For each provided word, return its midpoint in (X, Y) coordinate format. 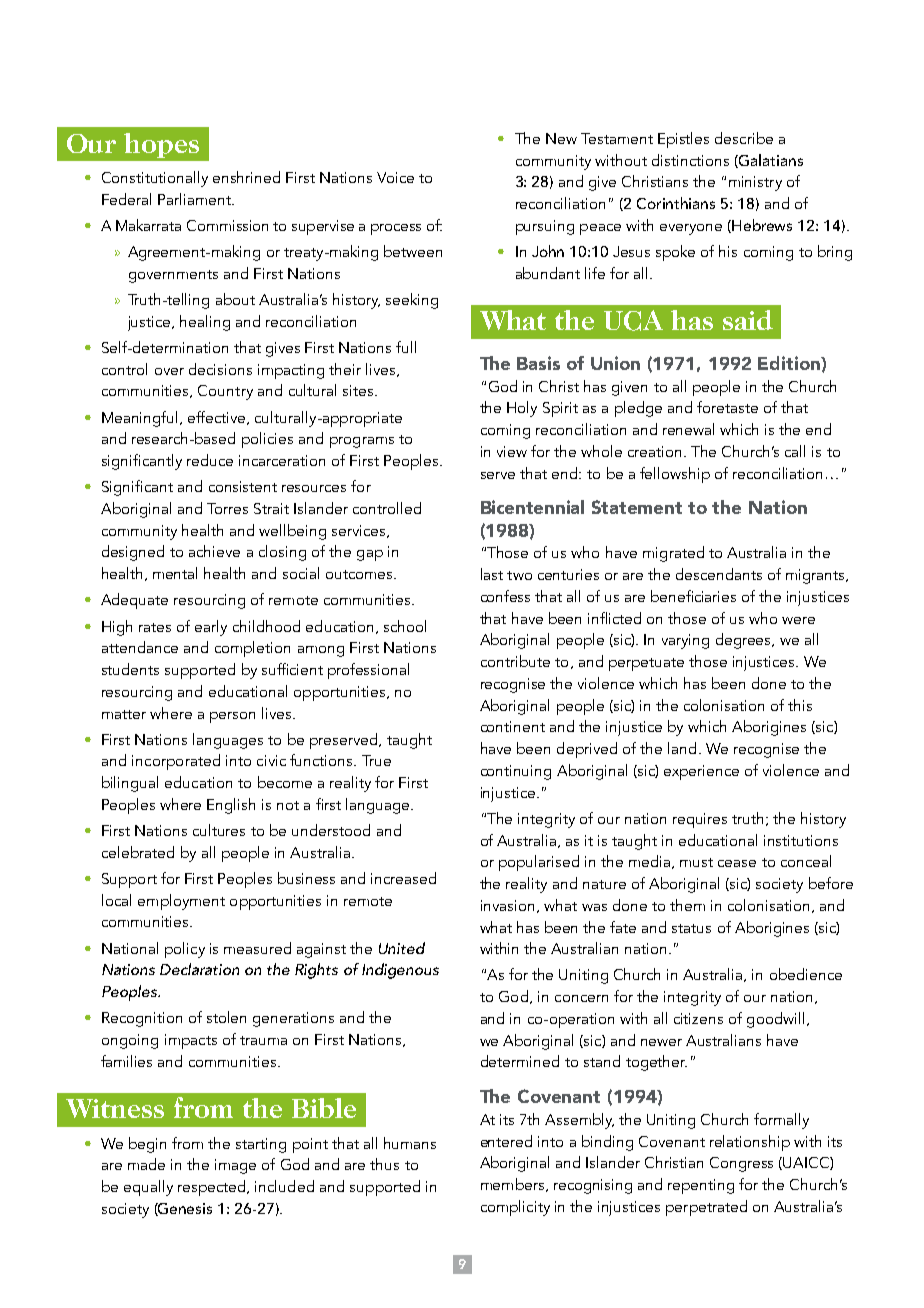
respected (213, 1188)
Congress (741, 1164)
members (514, 1185)
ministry (755, 183)
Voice (395, 177)
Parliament (195, 199)
